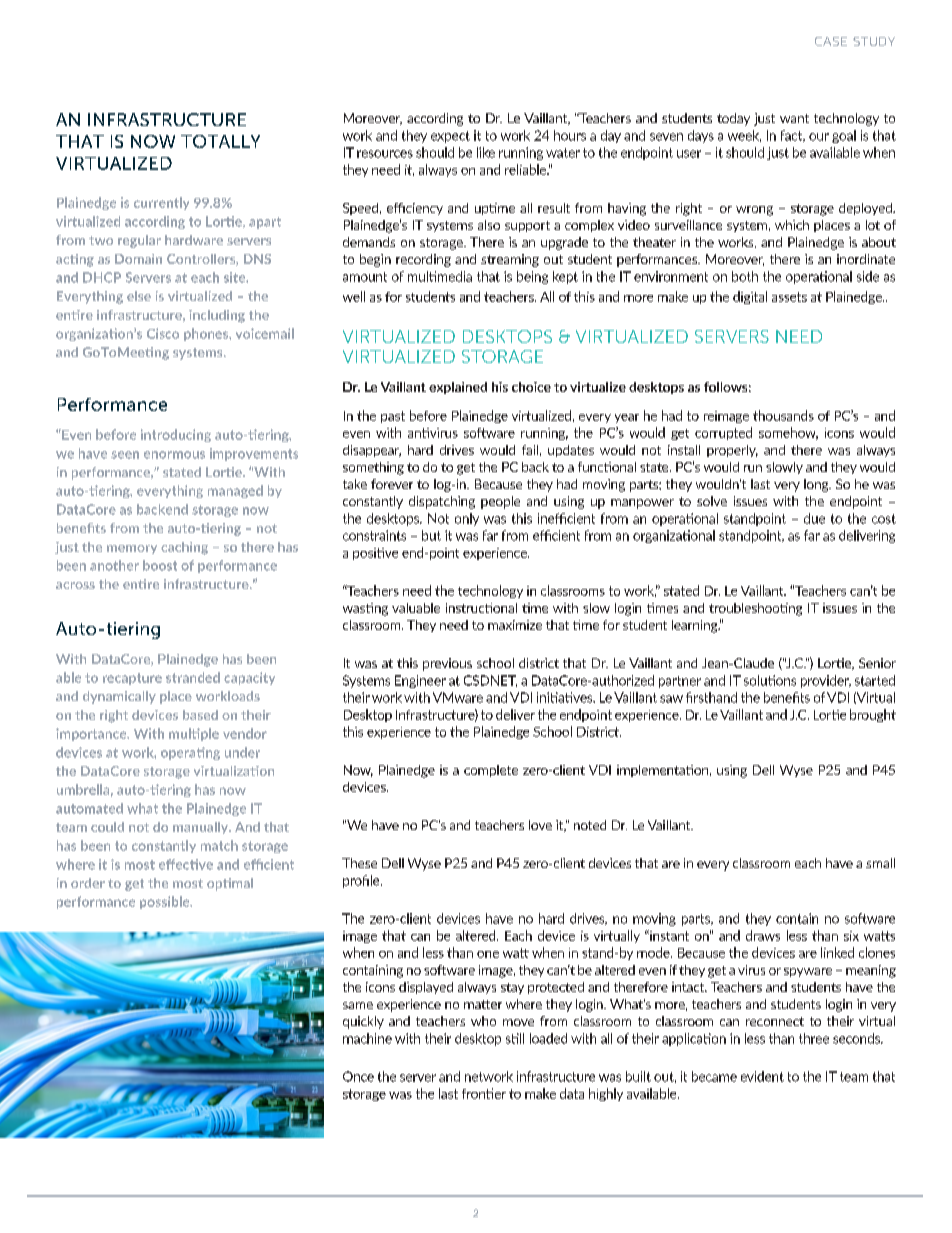  Describe the element at coordinates (194, 734) in the page. I see `multiple` at that location.
